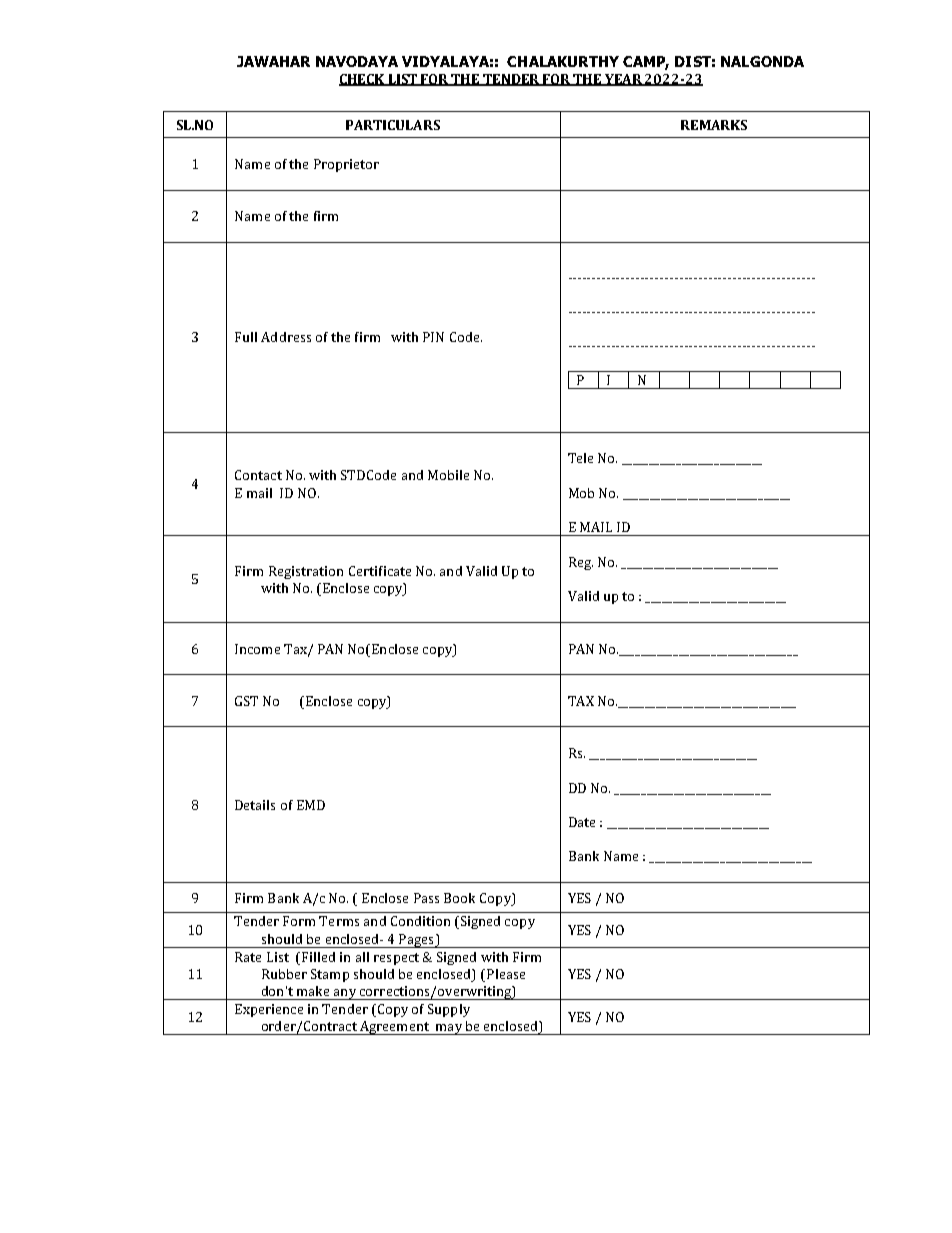  What do you see at coordinates (363, 80) in the document?
I see `CHECK` at bounding box center [363, 80].
